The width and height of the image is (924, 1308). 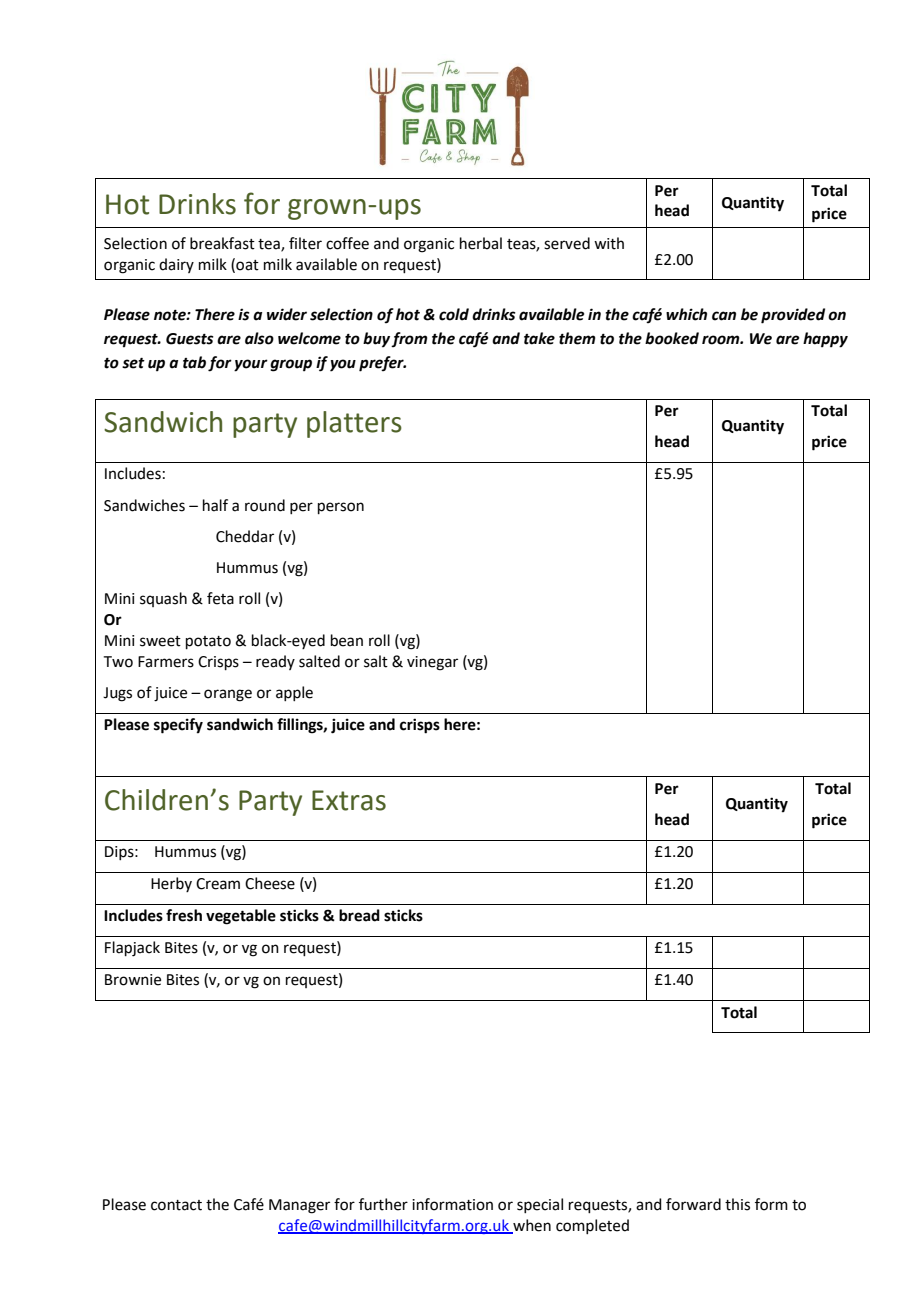 I want to click on Cream, so click(x=218, y=884).
